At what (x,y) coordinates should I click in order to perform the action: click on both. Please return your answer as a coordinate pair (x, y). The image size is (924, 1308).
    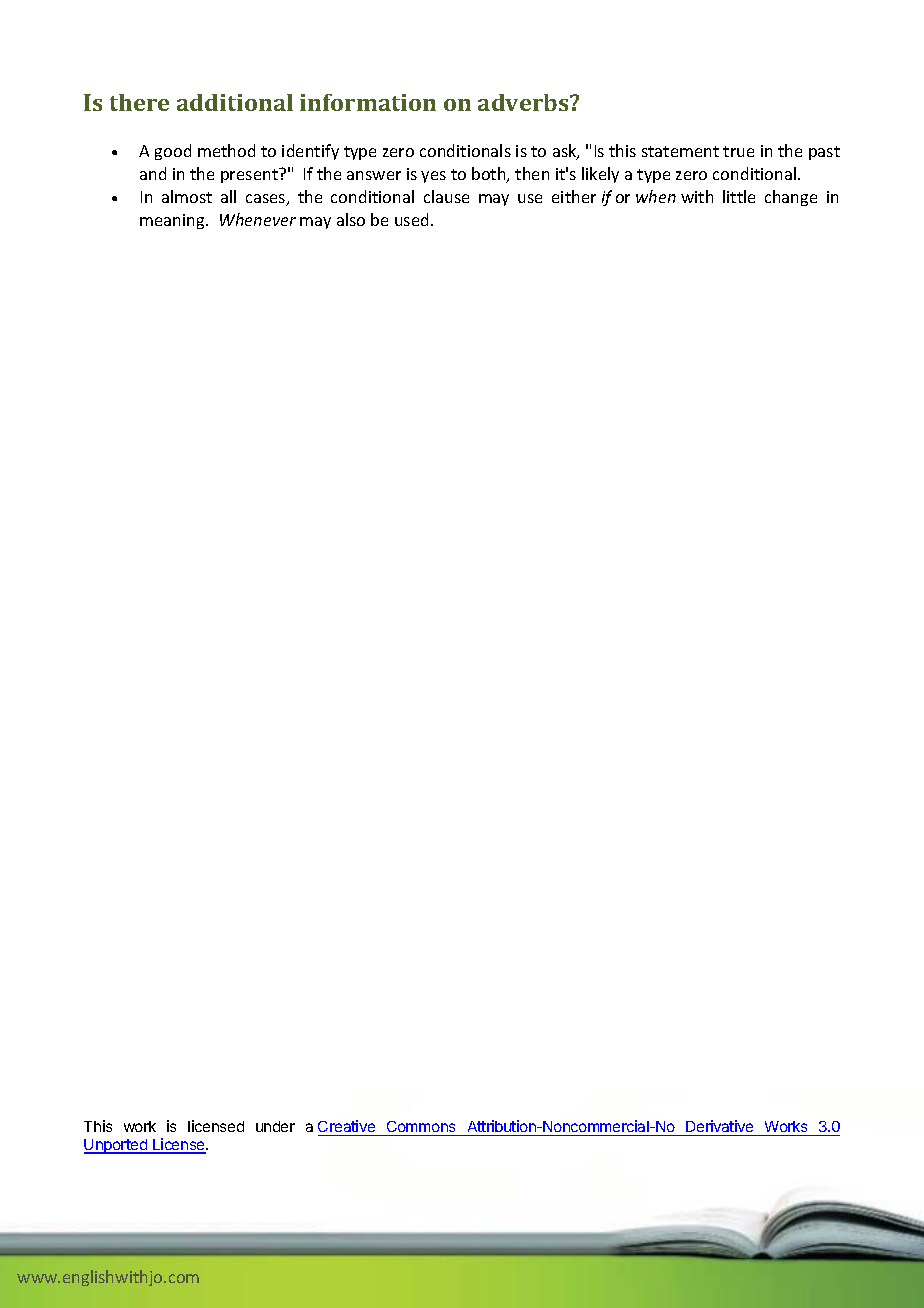
    Looking at the image, I should click on (490, 175).
